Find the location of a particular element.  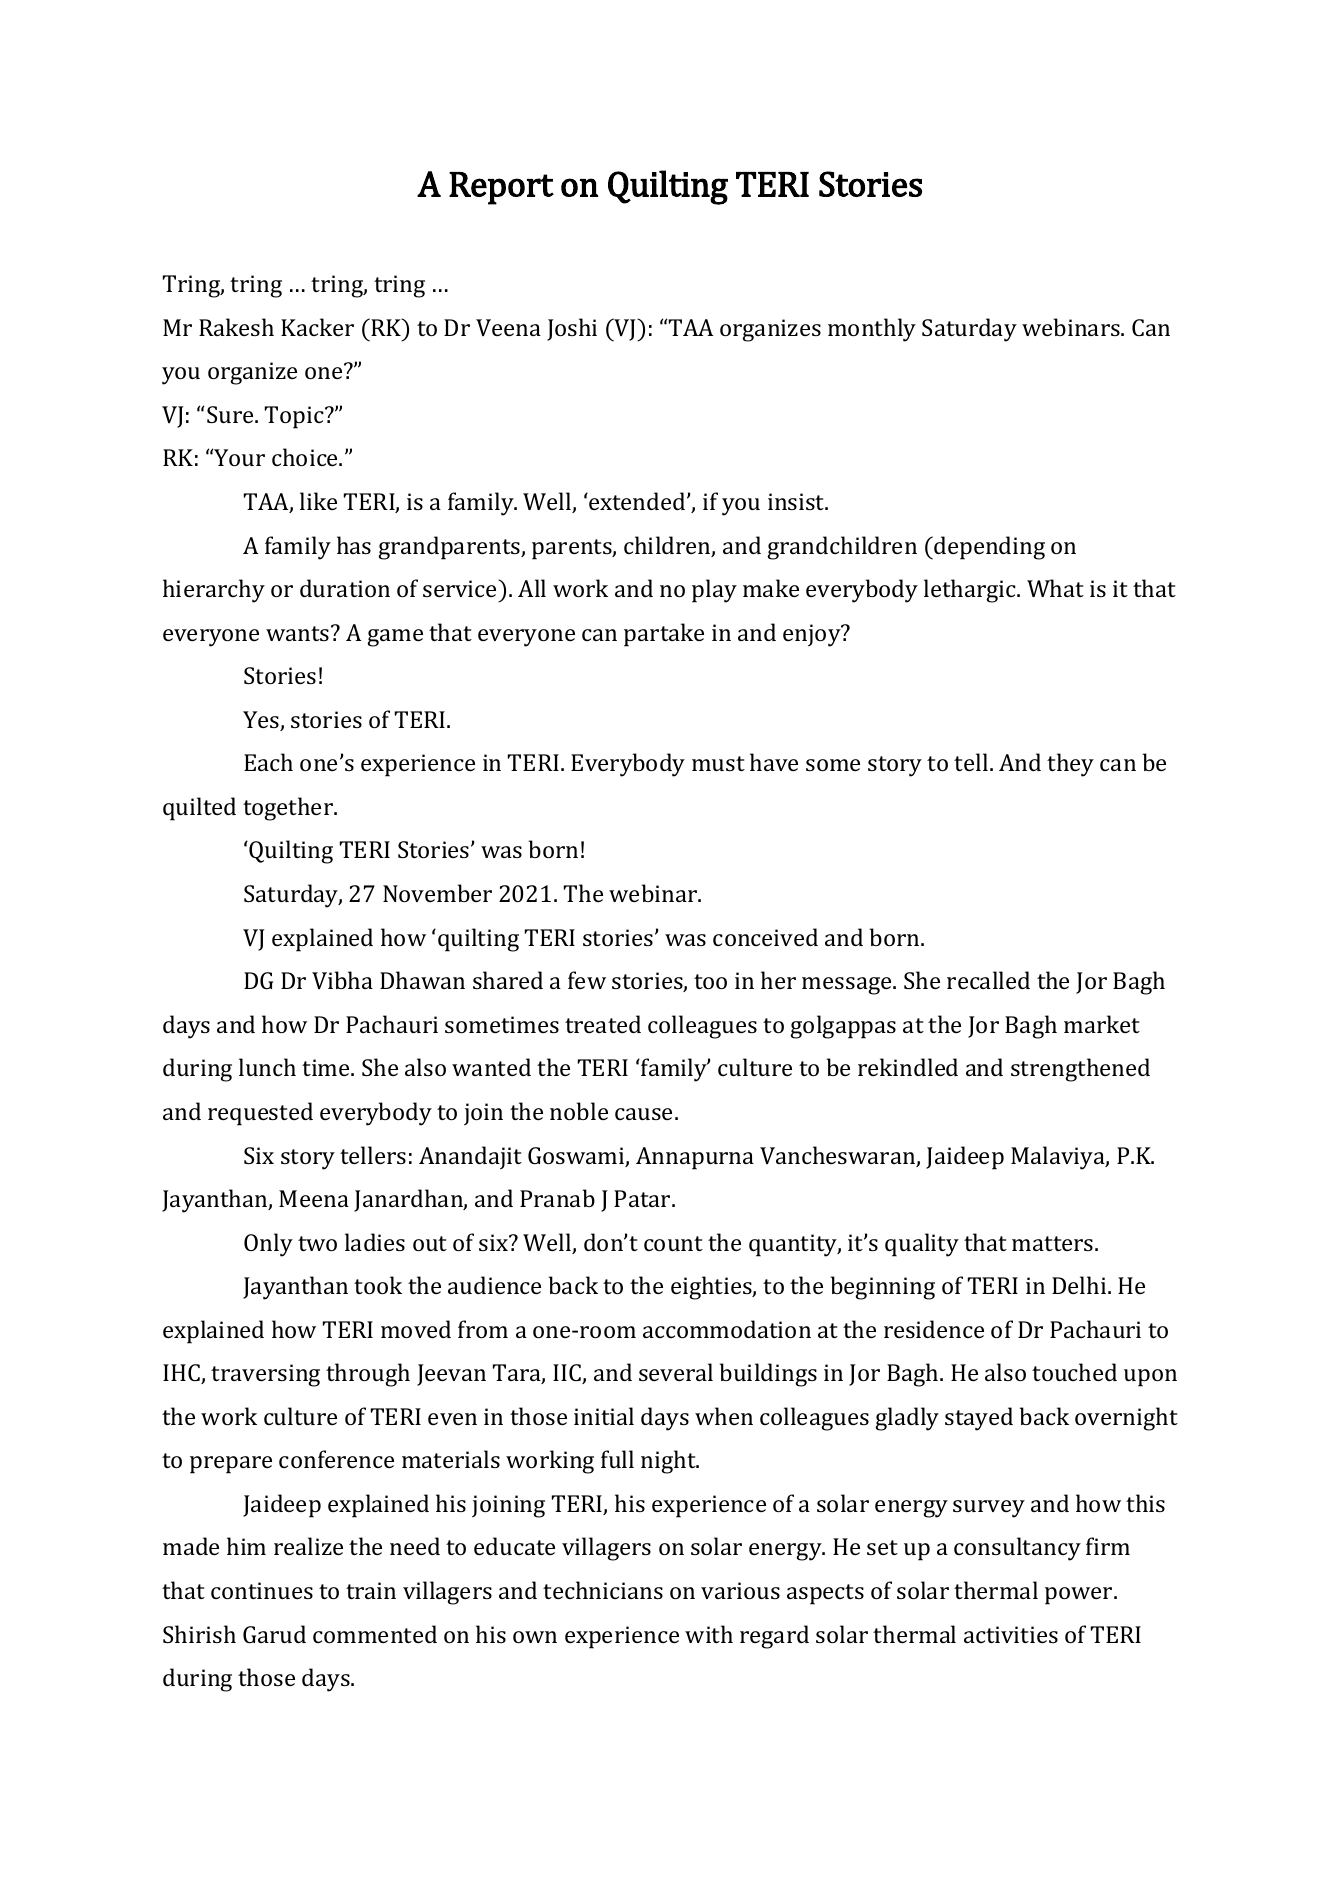

requested is located at coordinates (260, 1114).
